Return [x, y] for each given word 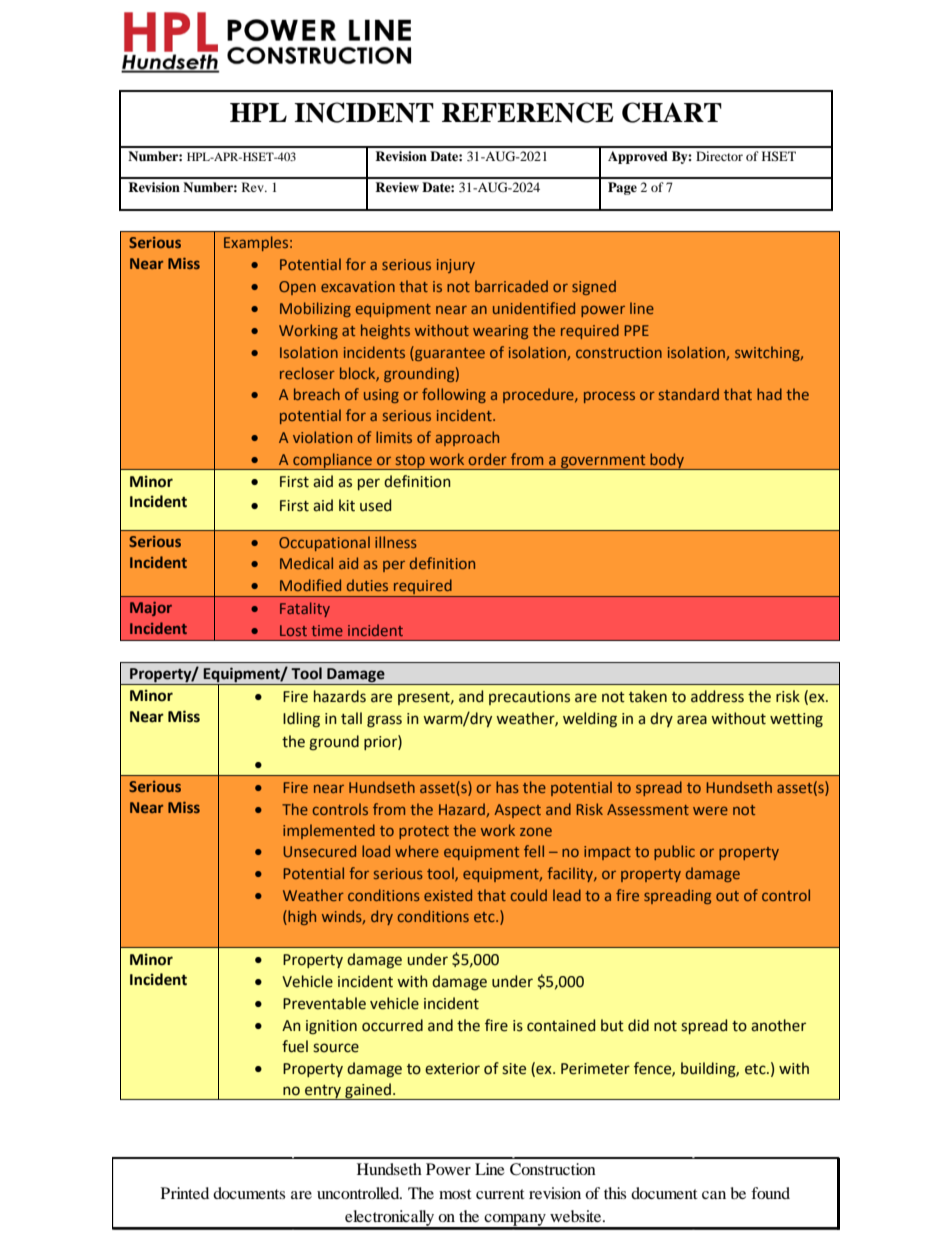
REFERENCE [528, 112]
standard [689, 394]
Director [719, 156]
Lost [293, 630]
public [674, 852]
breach [317, 394]
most [455, 1194]
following [454, 395]
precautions [529, 698]
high [301, 917]
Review [397, 187]
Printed [185, 1193]
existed [448, 895]
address [717, 696]
